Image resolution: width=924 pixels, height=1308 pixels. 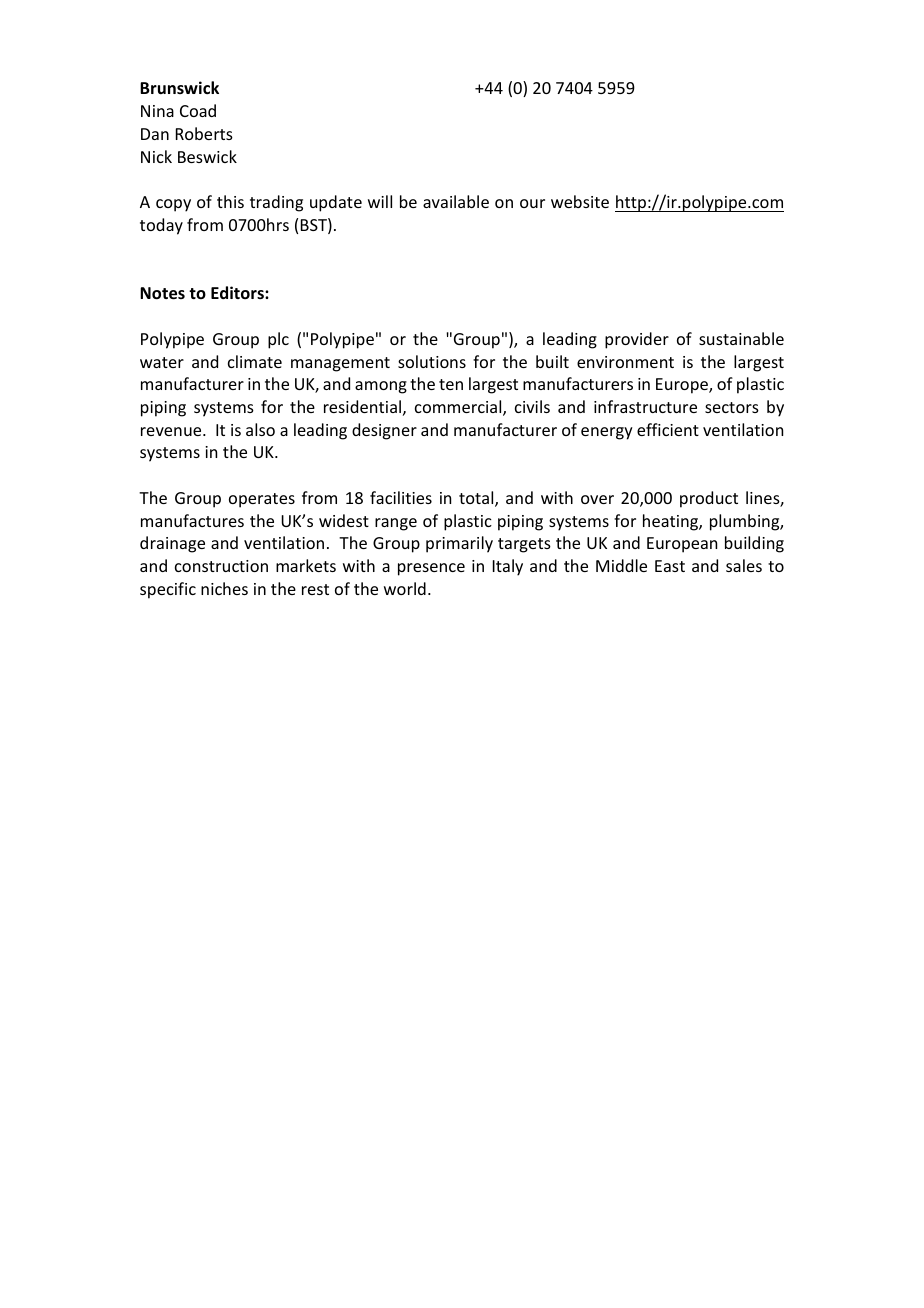 I want to click on construction, so click(x=221, y=566).
